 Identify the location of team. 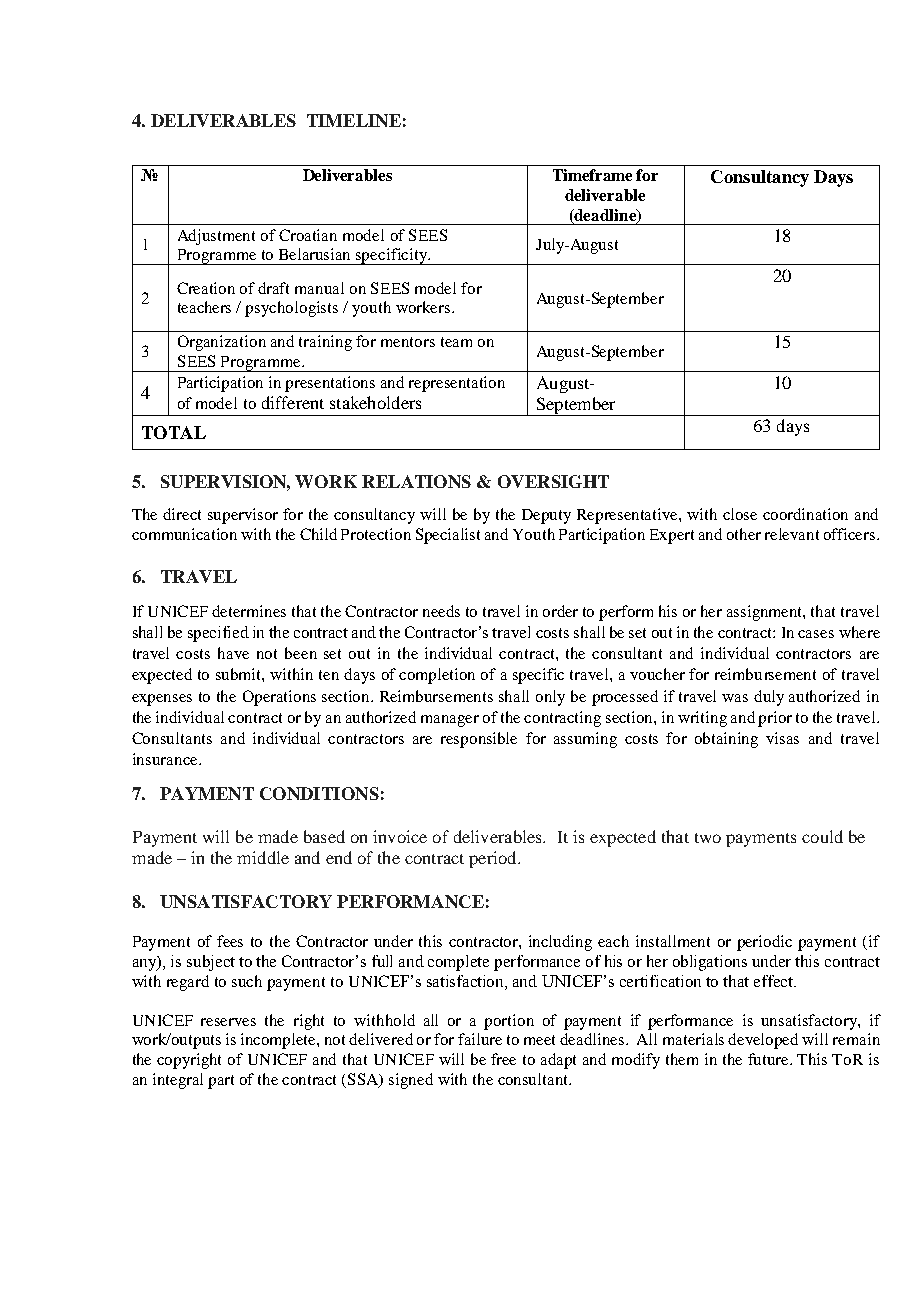
(456, 342).
